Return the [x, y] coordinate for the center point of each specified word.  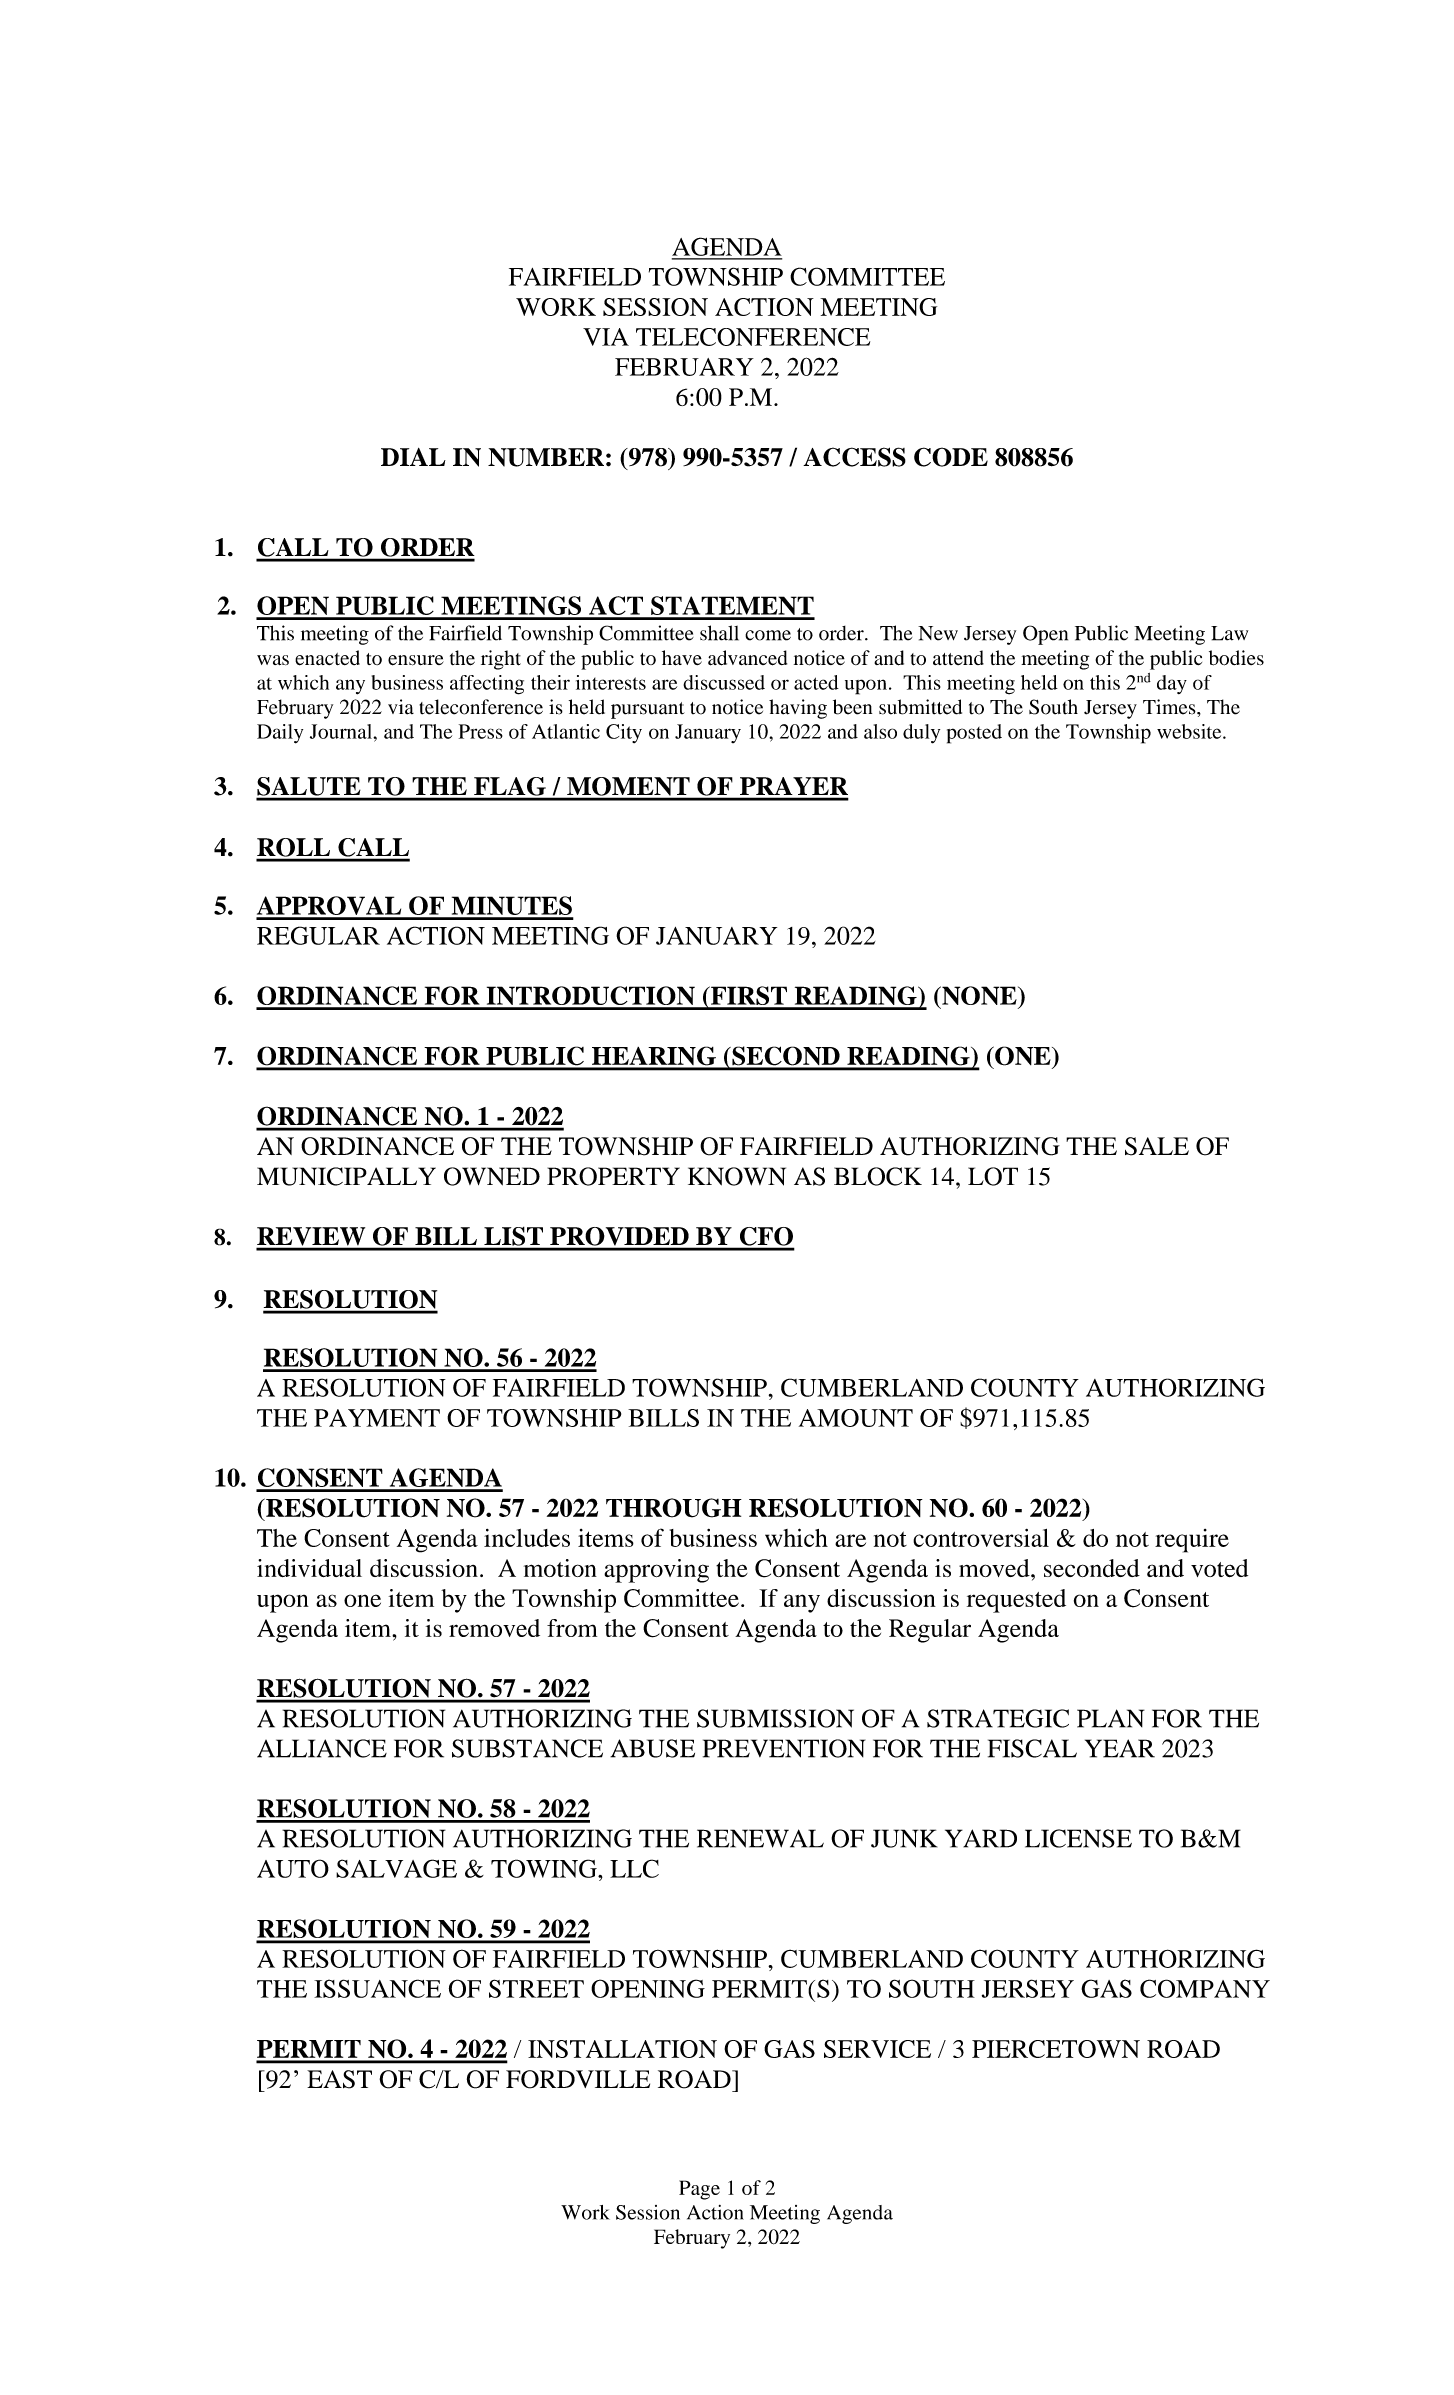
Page [699, 2190]
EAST [339, 2079]
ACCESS [854, 457]
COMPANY [1205, 1988]
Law [1229, 633]
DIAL [413, 457]
